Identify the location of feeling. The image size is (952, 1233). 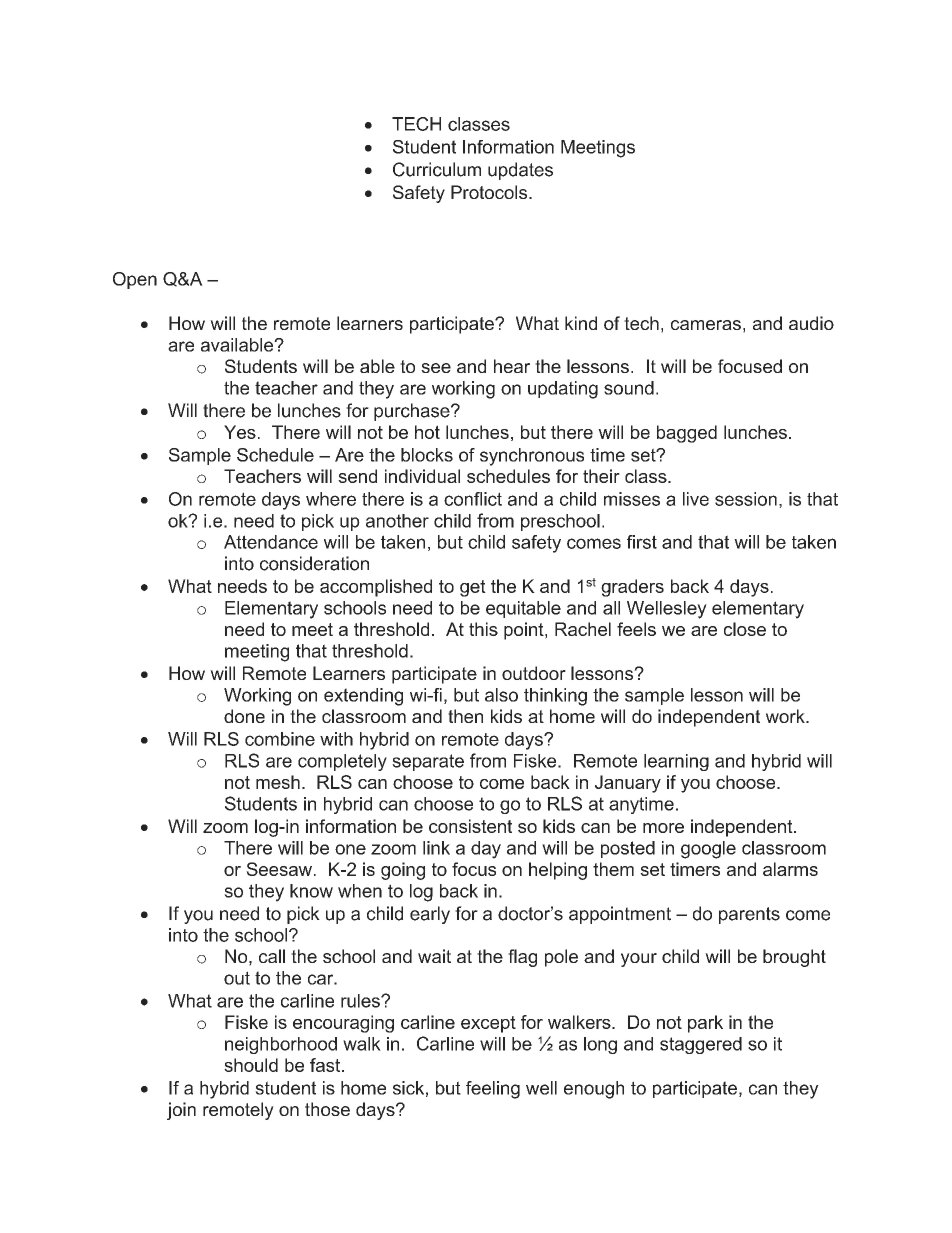
(493, 1090).
